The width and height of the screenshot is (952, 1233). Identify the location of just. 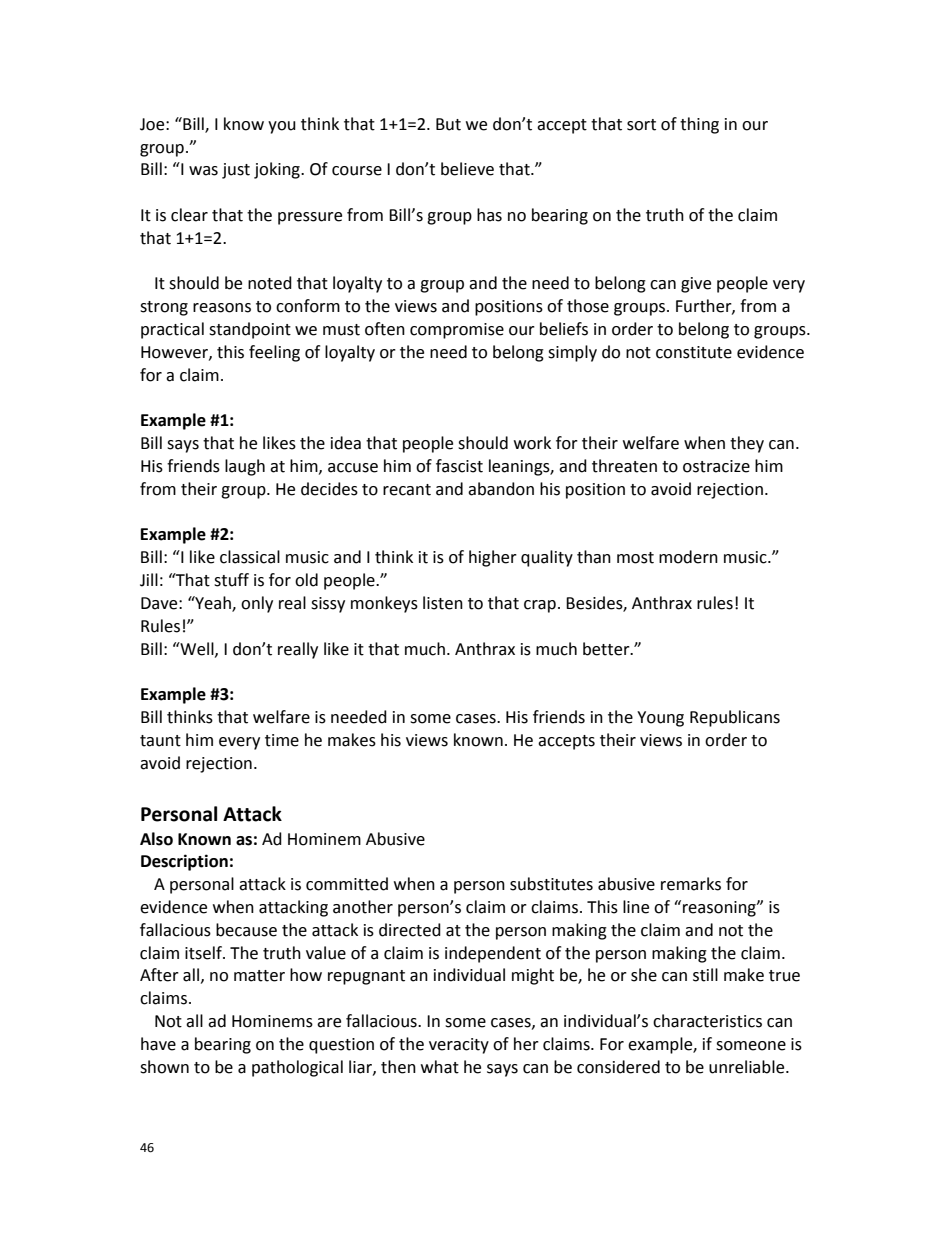
(236, 171).
